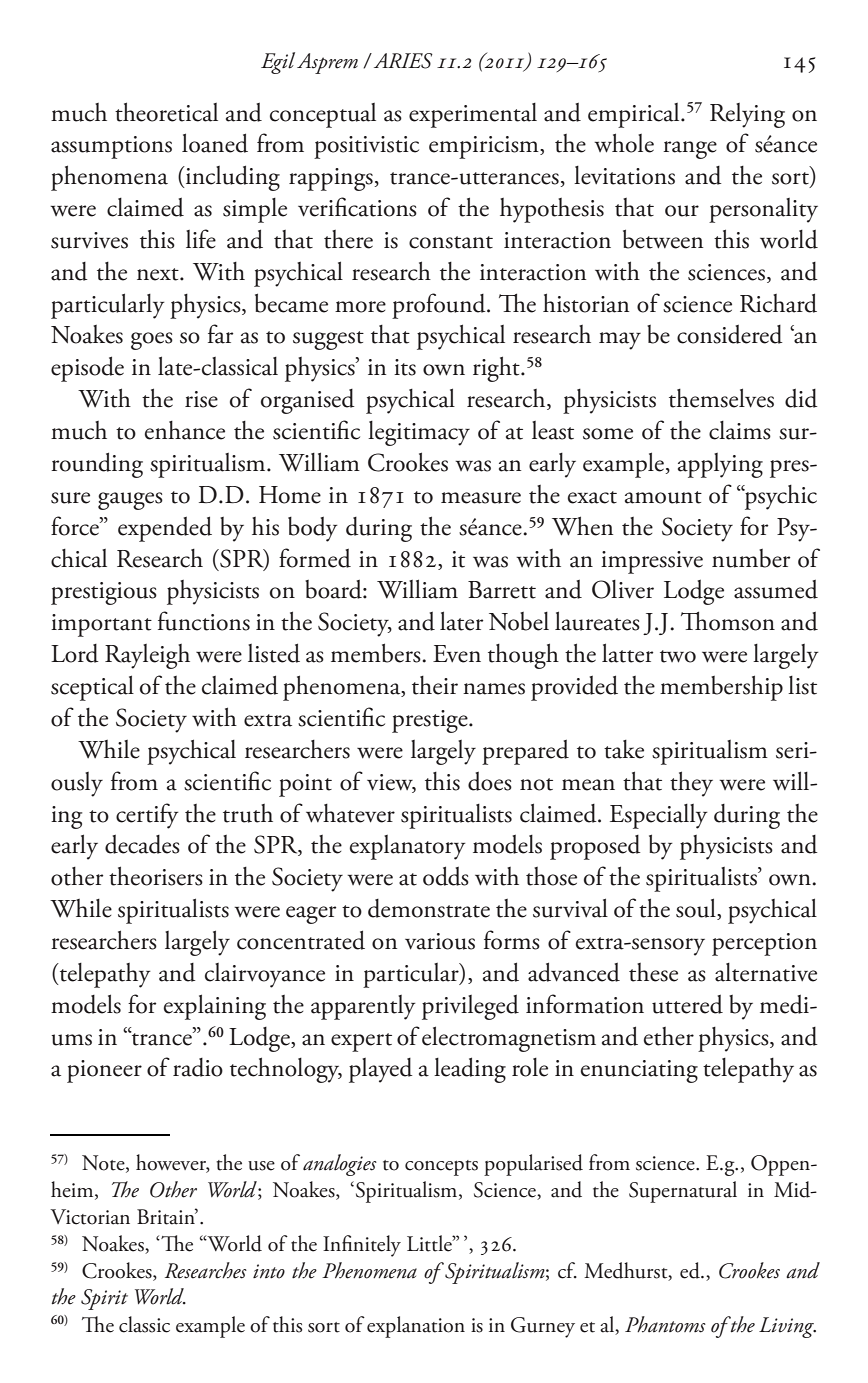 This document has height=1383, width=868. Describe the element at coordinates (416, 1327) in the document. I see `explanation` at that location.
